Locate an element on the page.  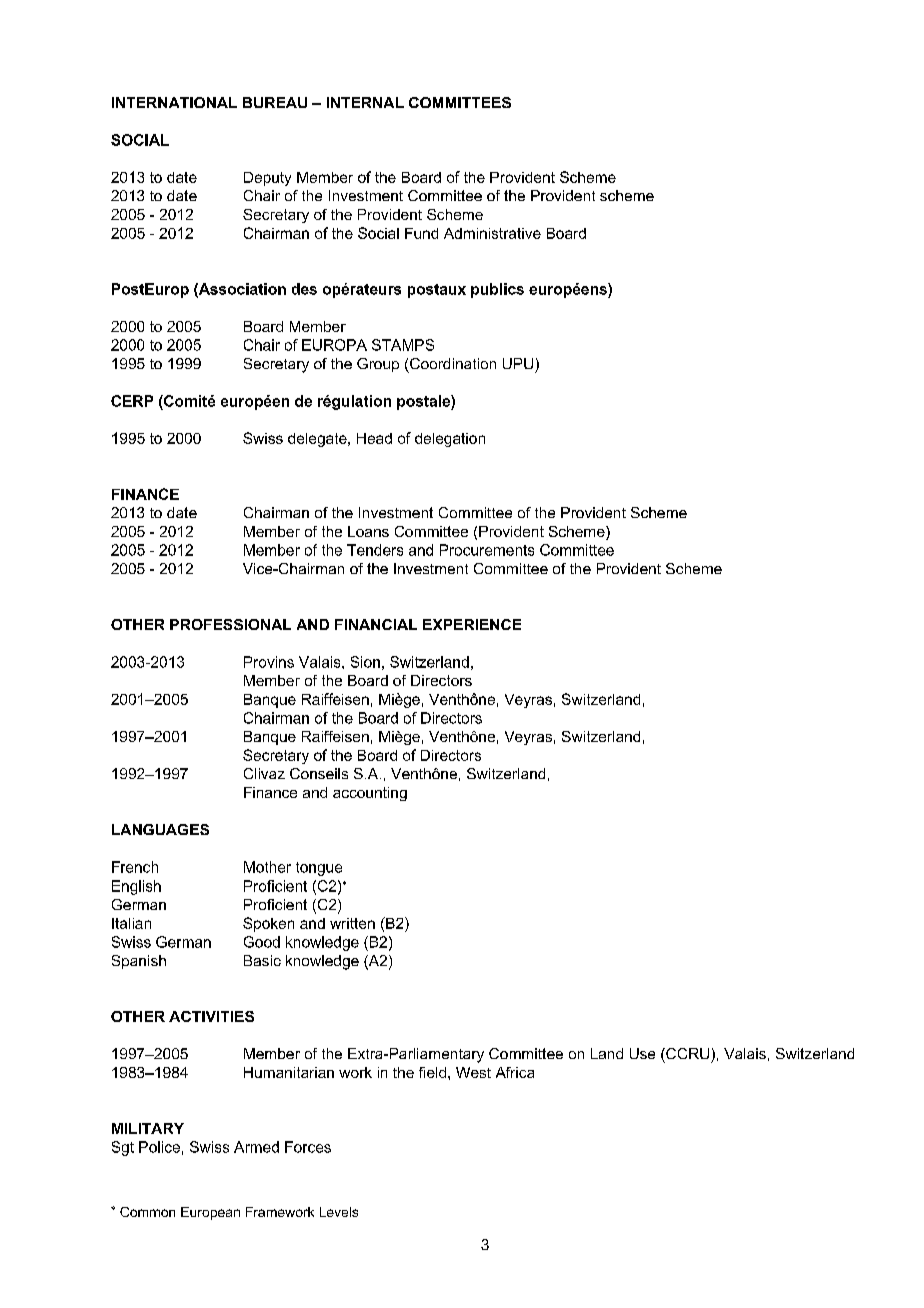
Use is located at coordinates (642, 1053).
